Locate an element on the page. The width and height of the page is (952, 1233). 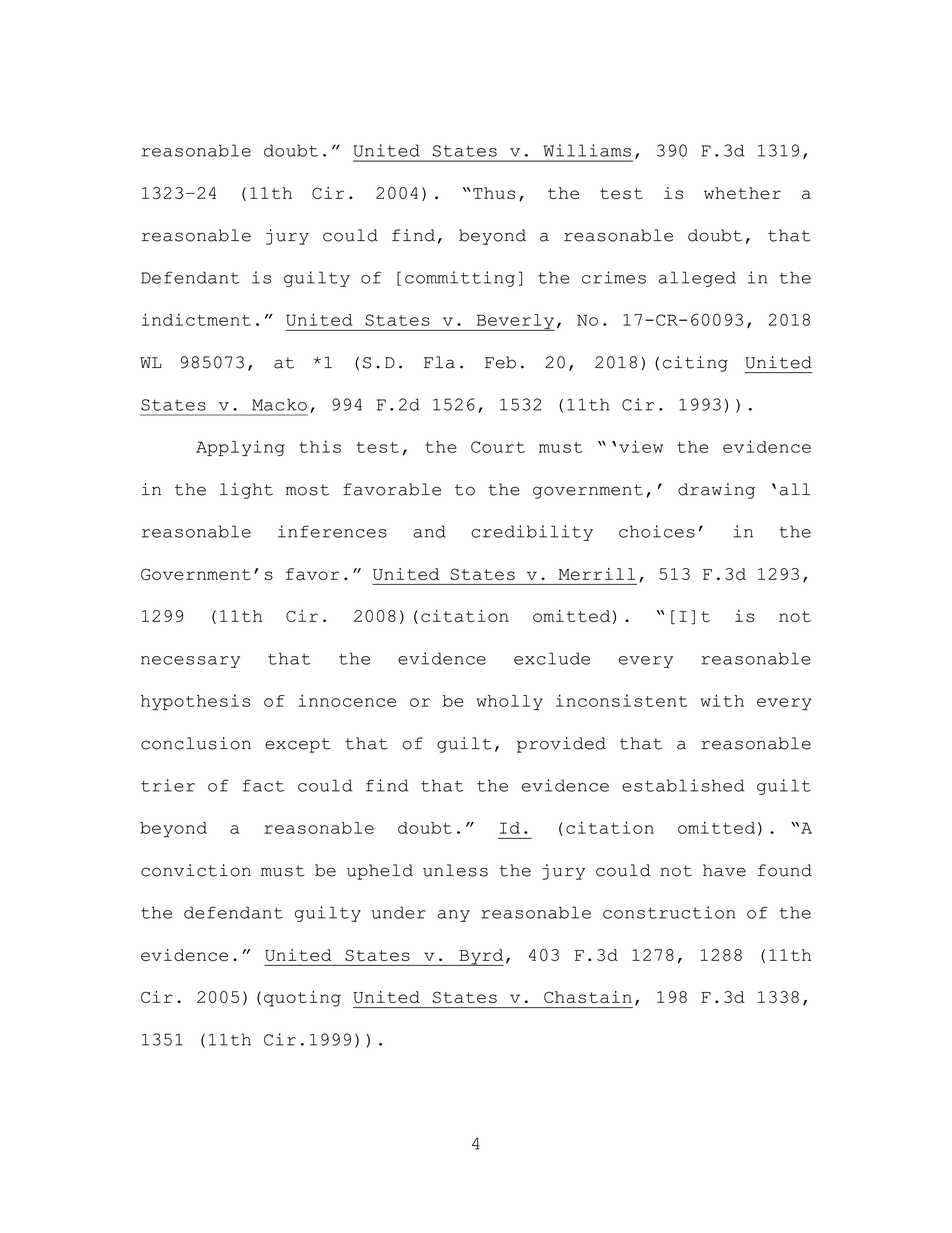
choices is located at coordinates (657, 531).
